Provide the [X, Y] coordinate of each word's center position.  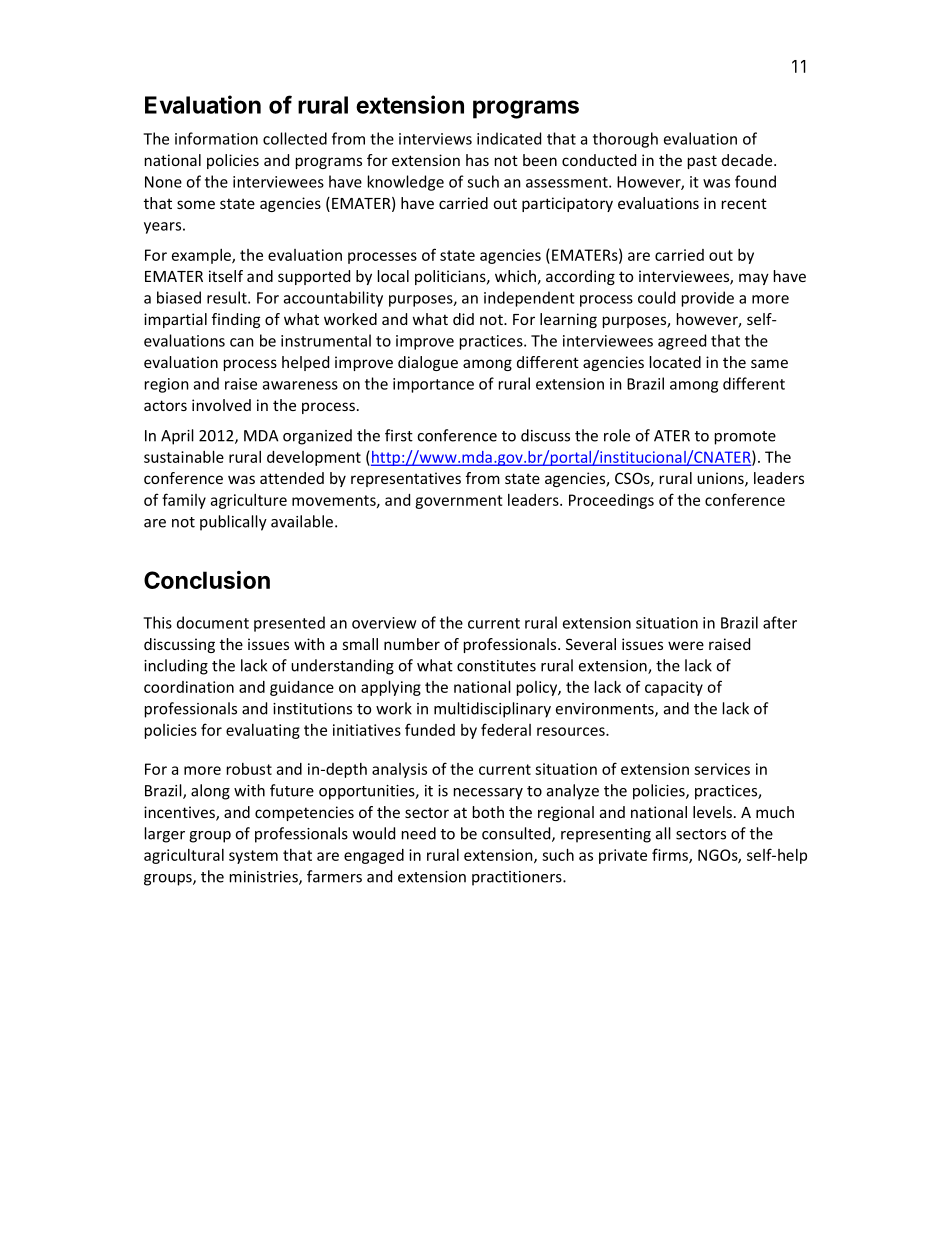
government [459, 502]
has [477, 160]
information [216, 138]
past [702, 162]
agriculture [249, 501]
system [253, 857]
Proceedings [611, 501]
